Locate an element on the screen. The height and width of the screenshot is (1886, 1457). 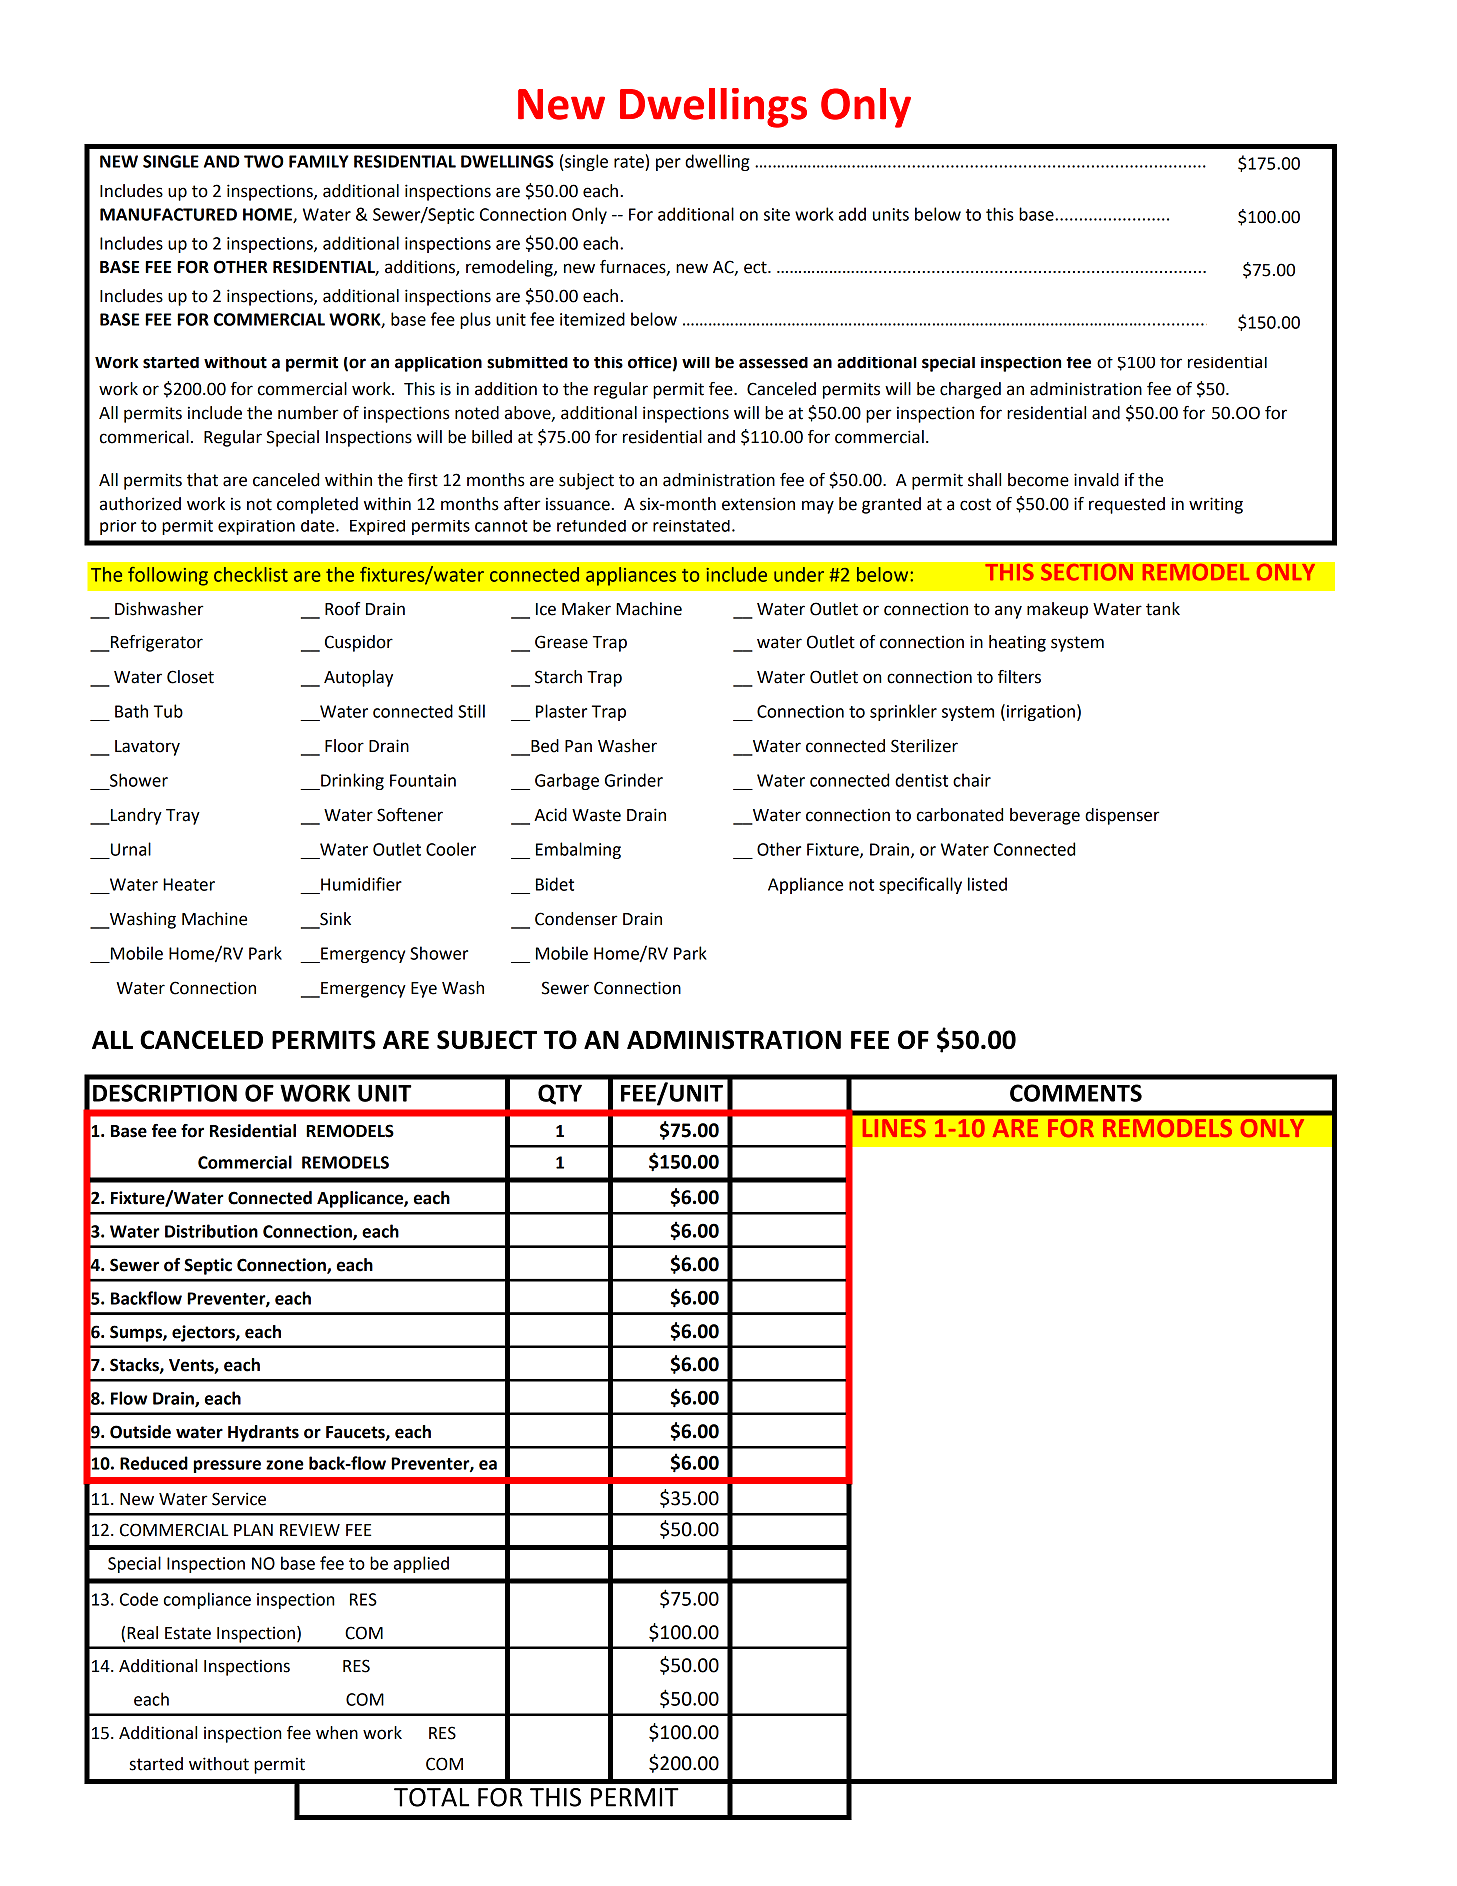
checklist is located at coordinates (251, 574).
